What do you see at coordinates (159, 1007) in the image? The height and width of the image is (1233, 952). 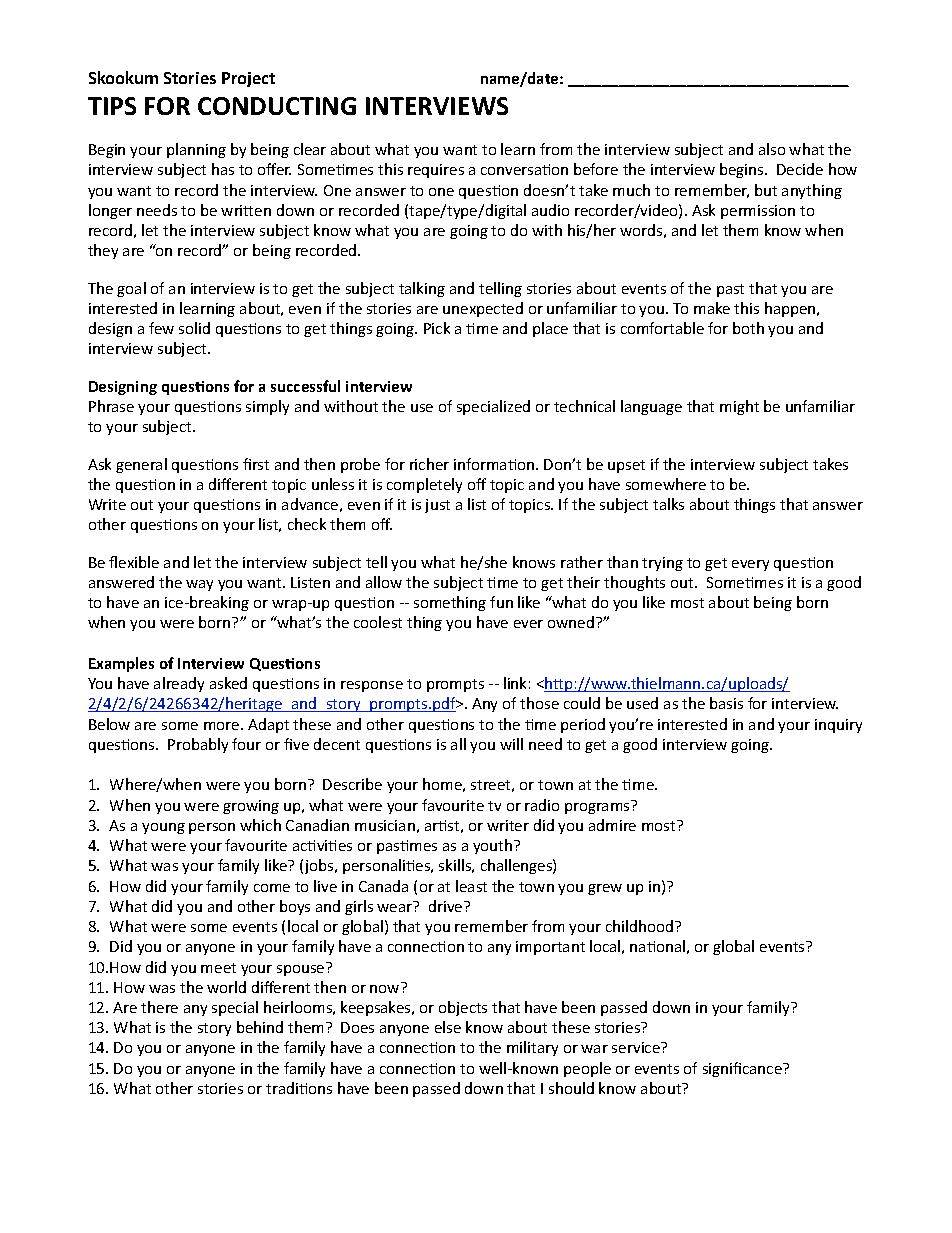 I see `there` at bounding box center [159, 1007].
